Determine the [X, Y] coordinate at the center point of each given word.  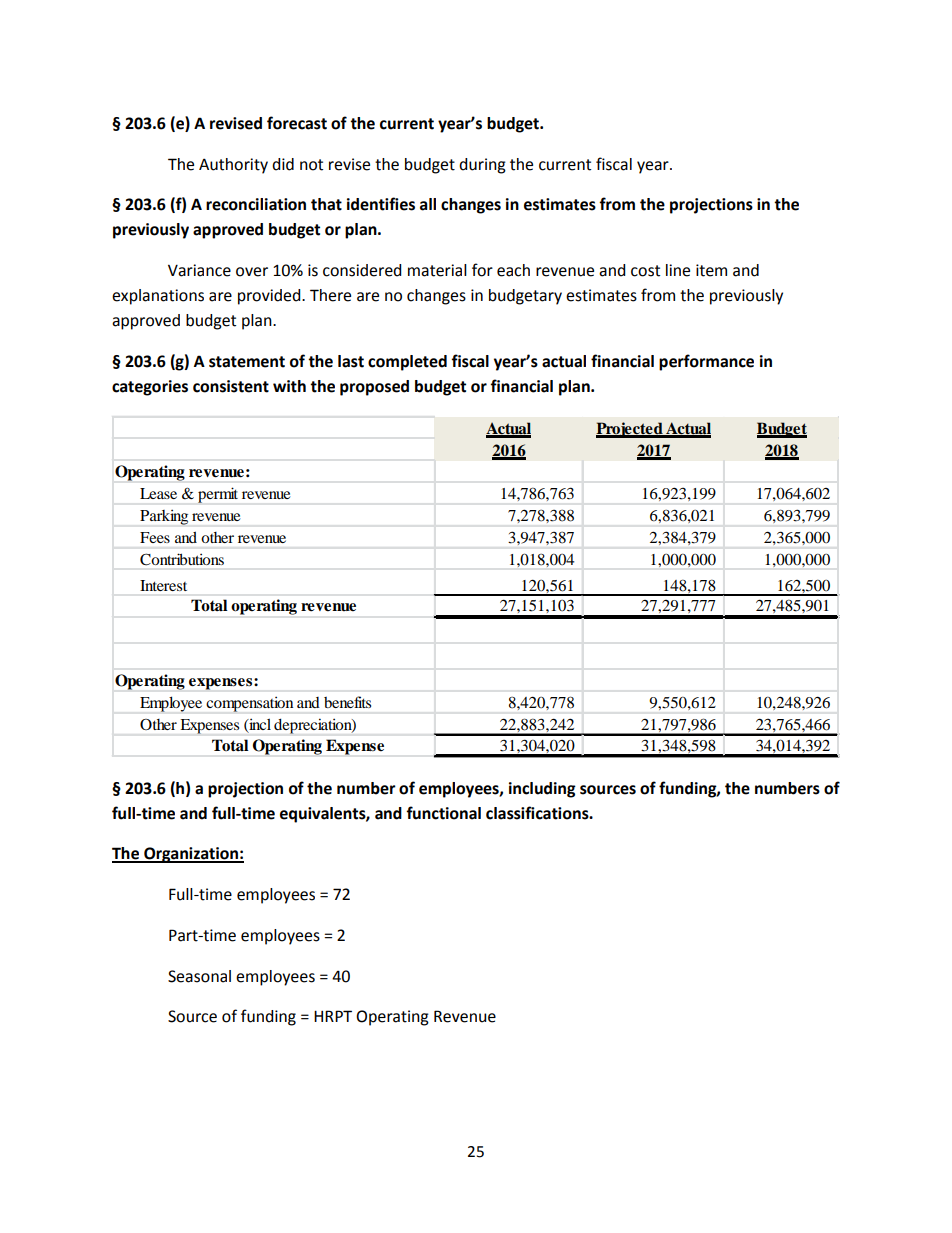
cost [645, 271]
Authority [233, 166]
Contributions [182, 559]
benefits [347, 702]
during [482, 166]
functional [443, 813]
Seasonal [199, 976]
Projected [630, 430]
